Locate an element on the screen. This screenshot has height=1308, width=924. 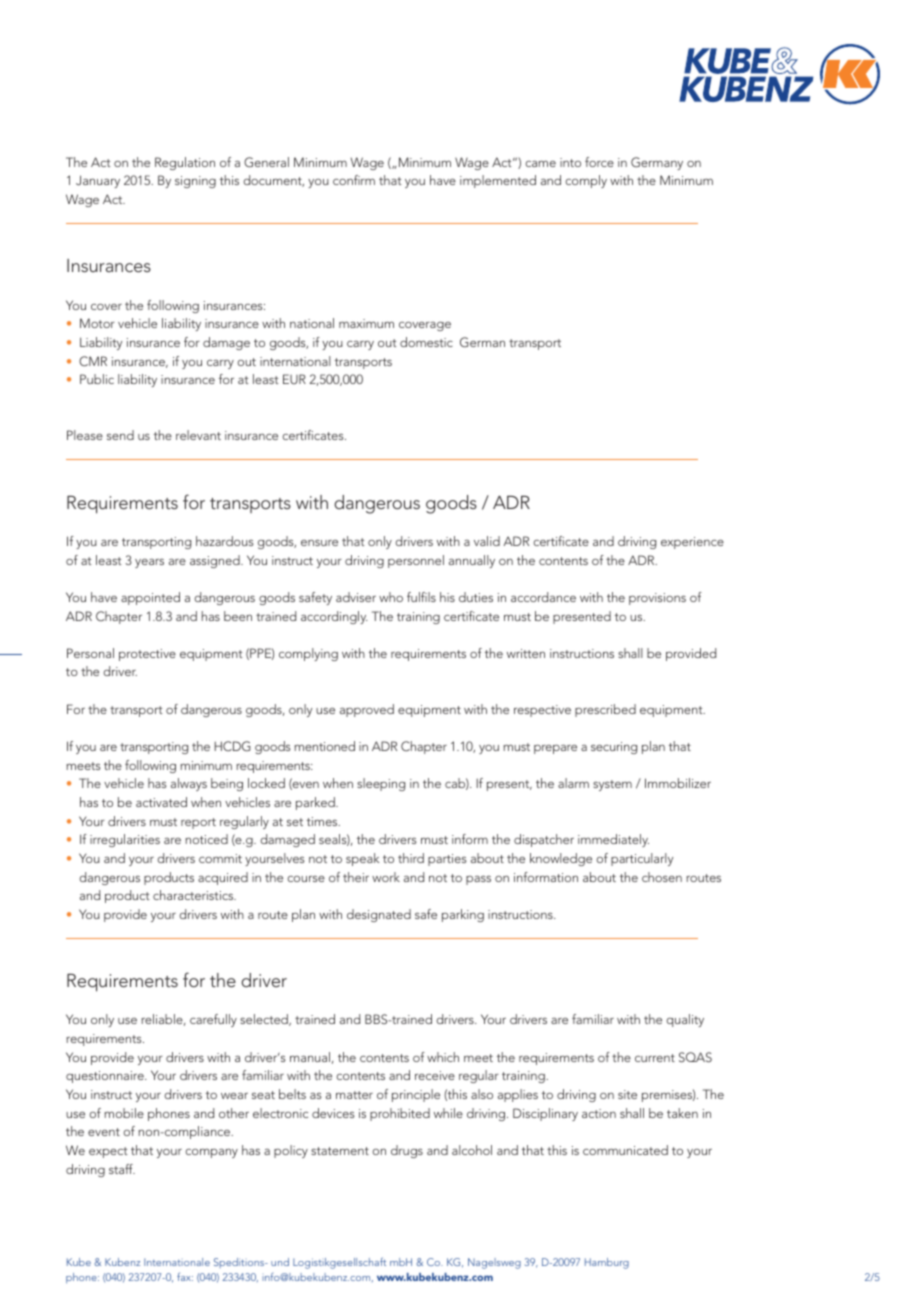
approved is located at coordinates (367, 710).
